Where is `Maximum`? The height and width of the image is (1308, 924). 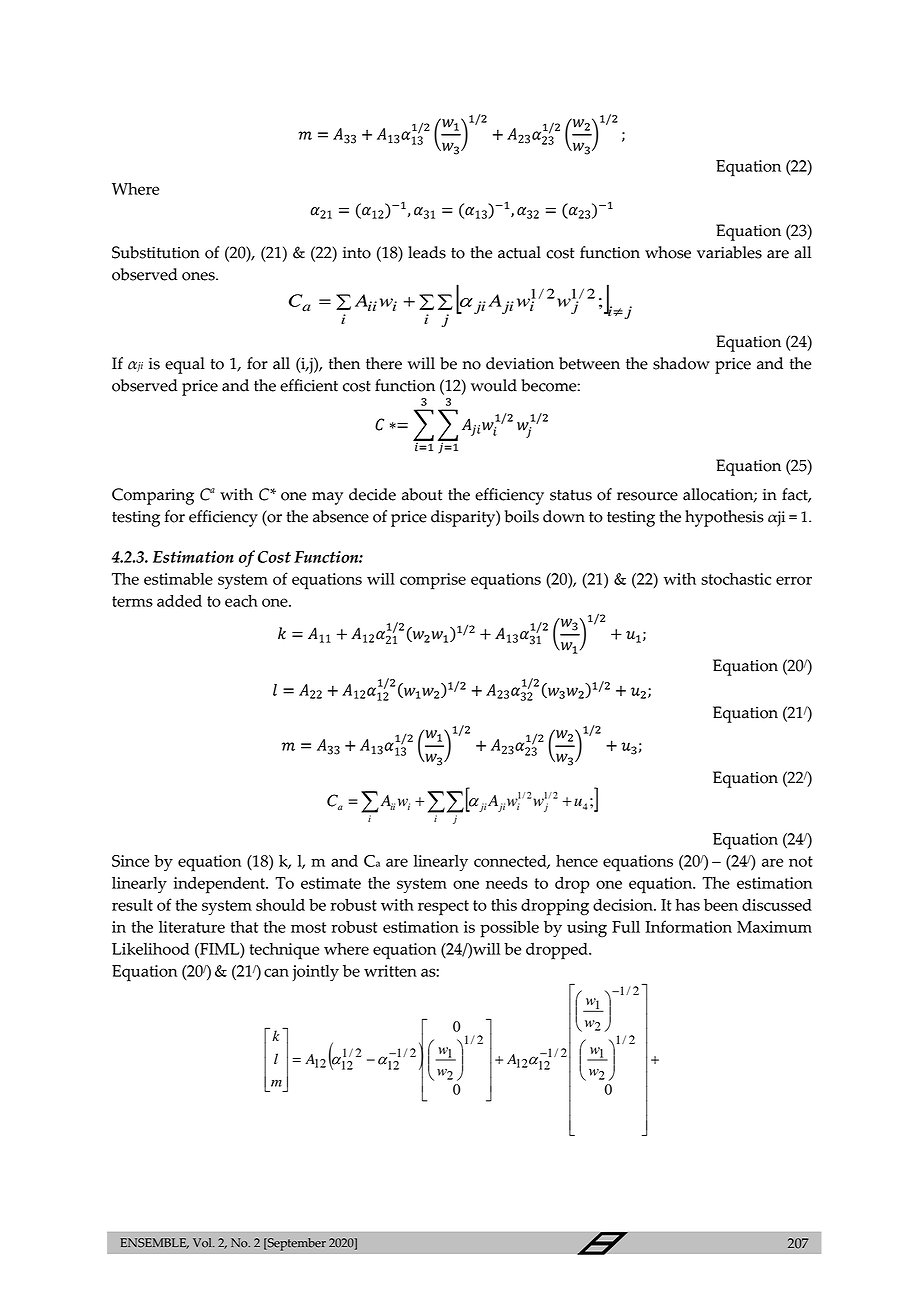 Maximum is located at coordinates (774, 927).
